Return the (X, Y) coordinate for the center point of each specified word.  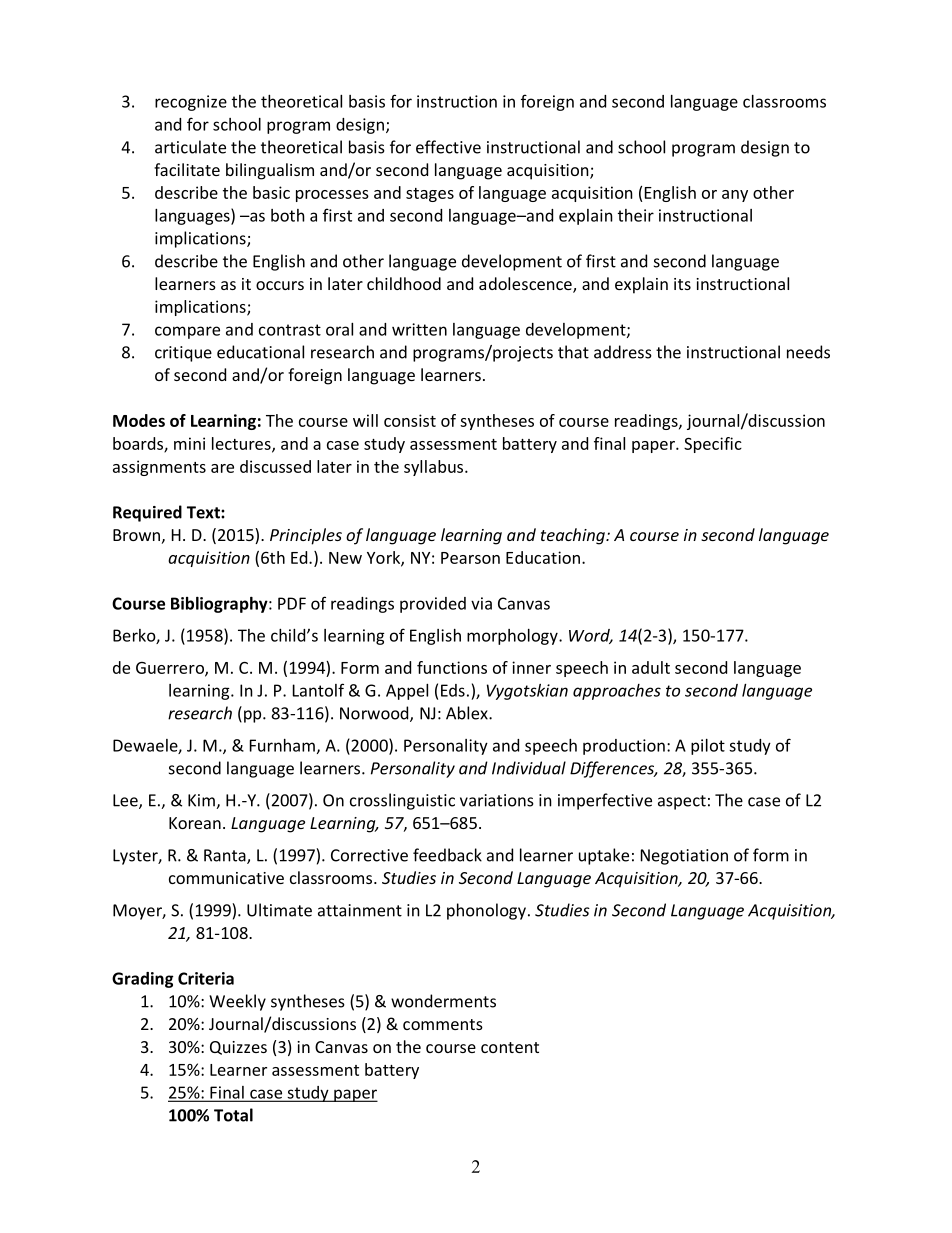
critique (183, 354)
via (481, 603)
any (735, 196)
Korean (195, 823)
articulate (190, 147)
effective (448, 147)
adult (651, 667)
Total (233, 1115)
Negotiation (684, 857)
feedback (447, 855)
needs (808, 352)
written (419, 329)
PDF (292, 603)
